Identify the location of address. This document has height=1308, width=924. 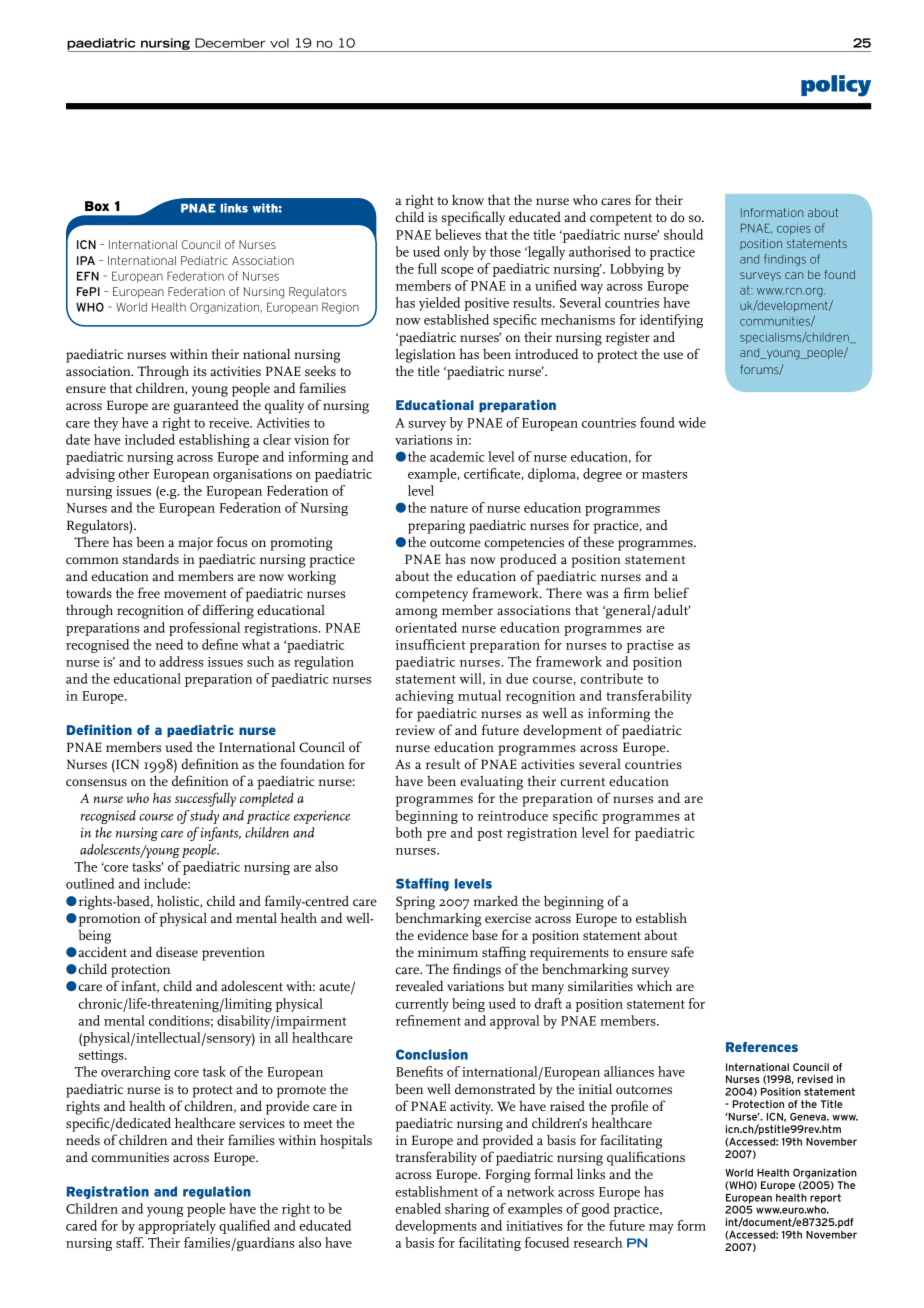
(181, 661).
